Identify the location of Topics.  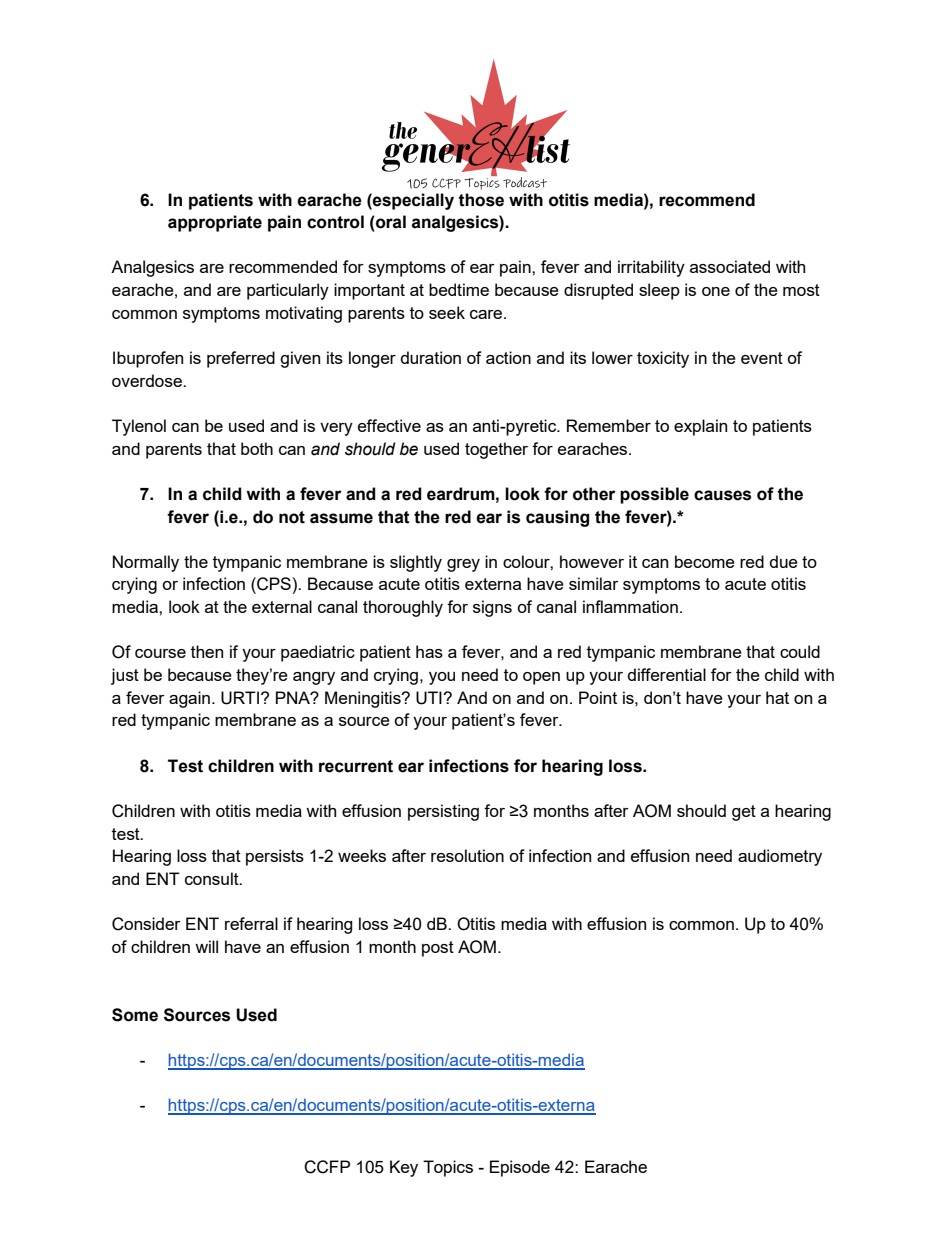
(448, 1168).
